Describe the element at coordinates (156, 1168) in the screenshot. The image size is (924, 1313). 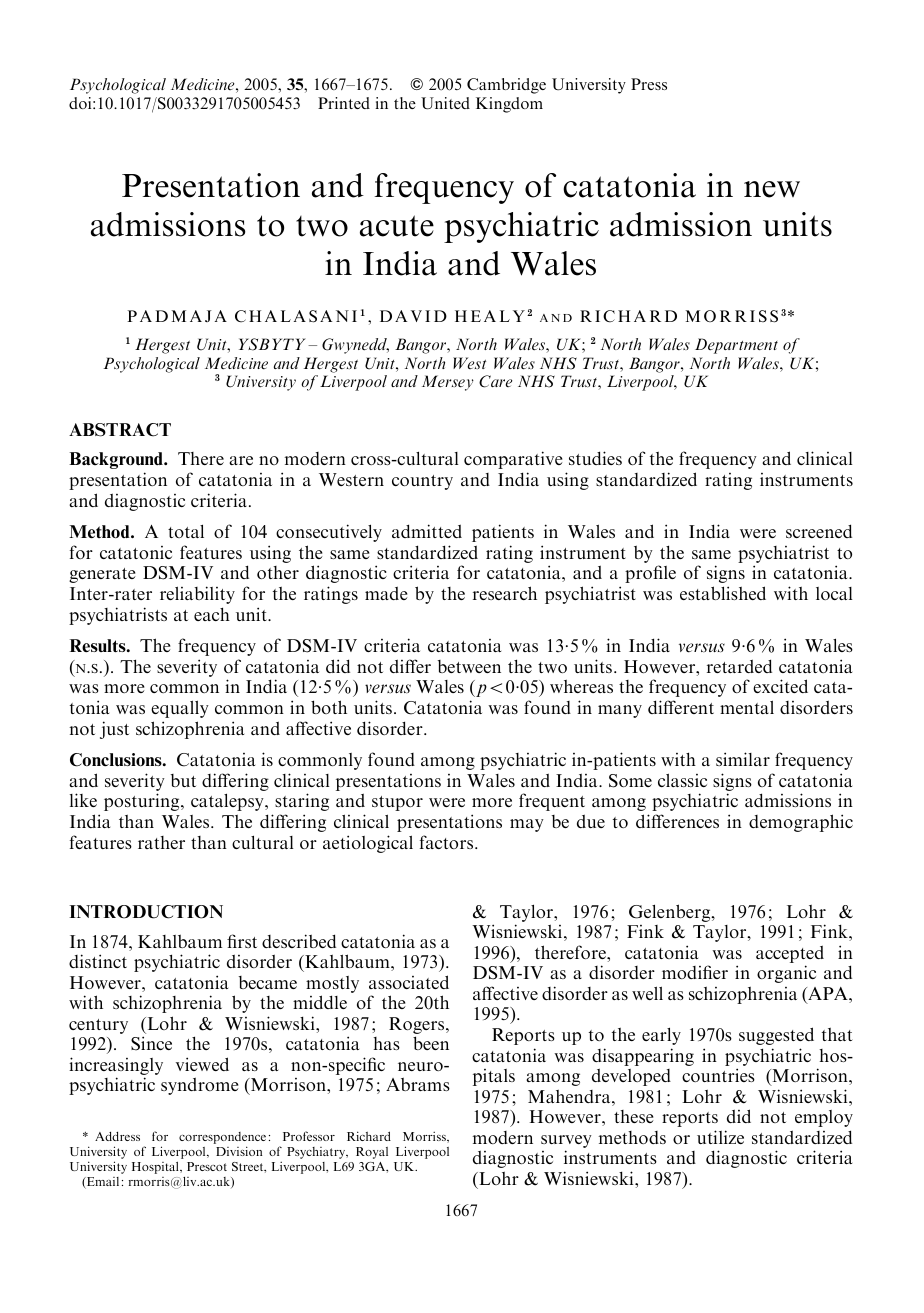
I see `Hospital` at that location.
